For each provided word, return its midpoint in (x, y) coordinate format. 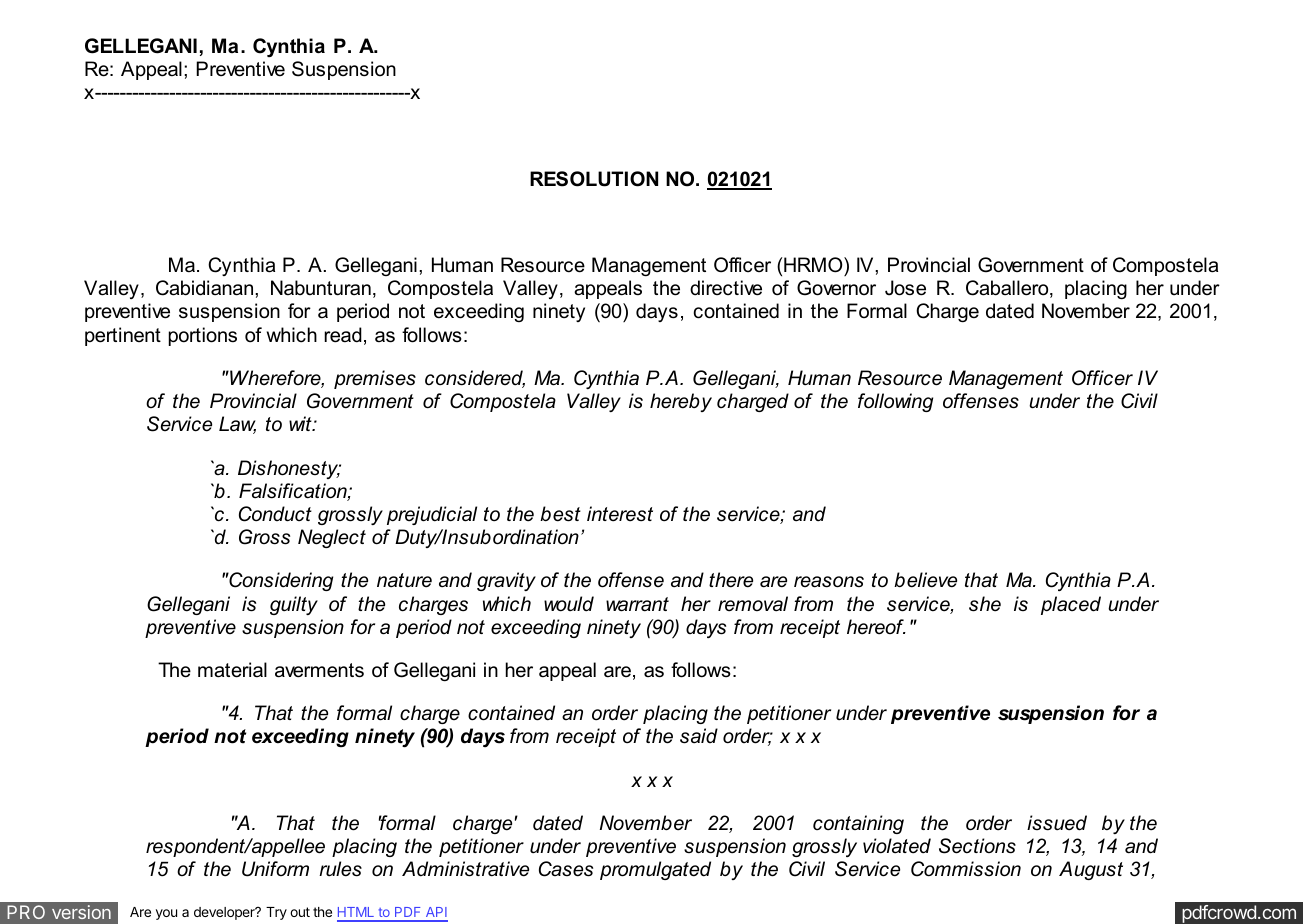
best (560, 514)
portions (203, 336)
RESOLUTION (594, 179)
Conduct (275, 514)
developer (225, 913)
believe (925, 580)
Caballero (1008, 289)
